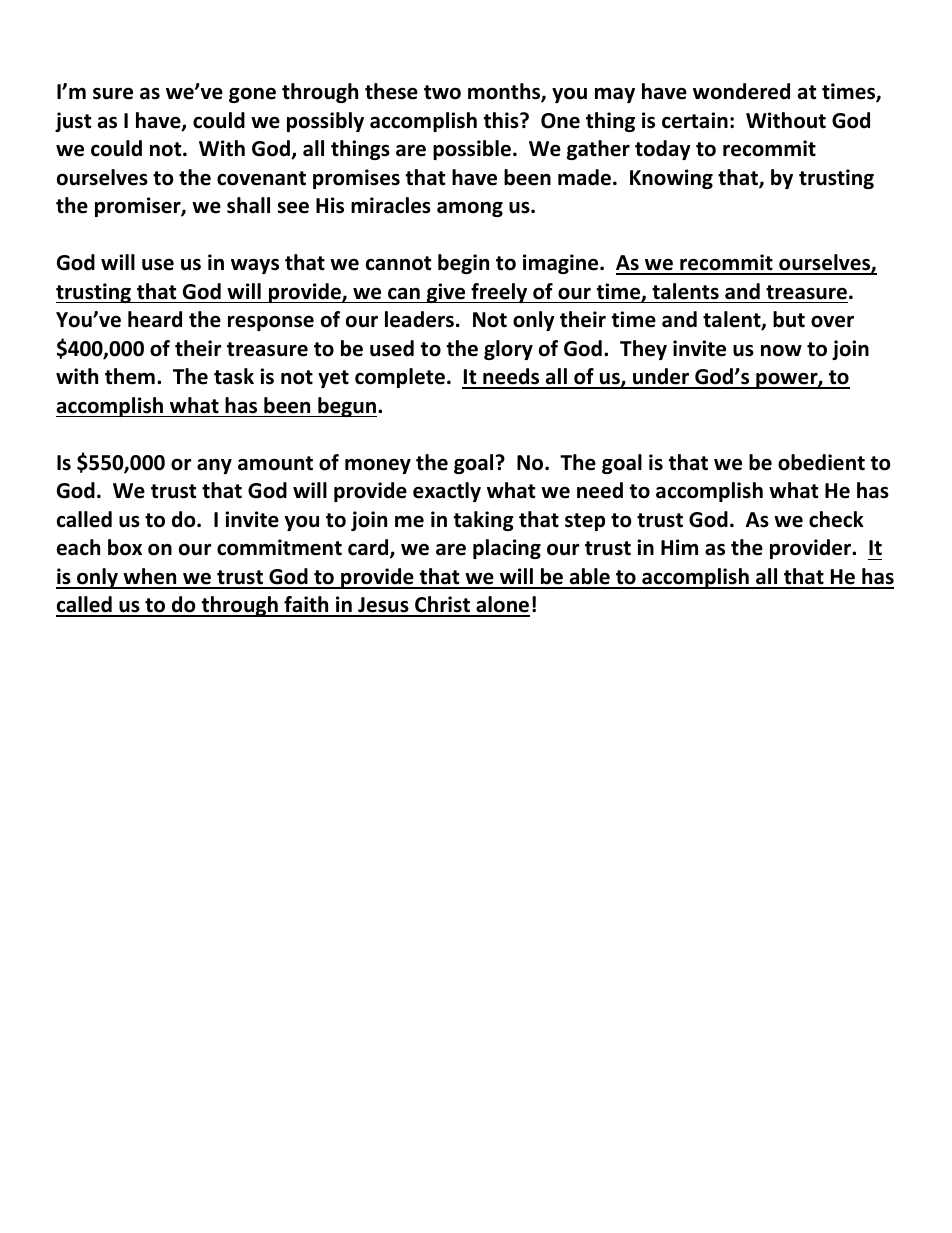 The image size is (952, 1233). What do you see at coordinates (125, 547) in the screenshot?
I see `box` at bounding box center [125, 547].
